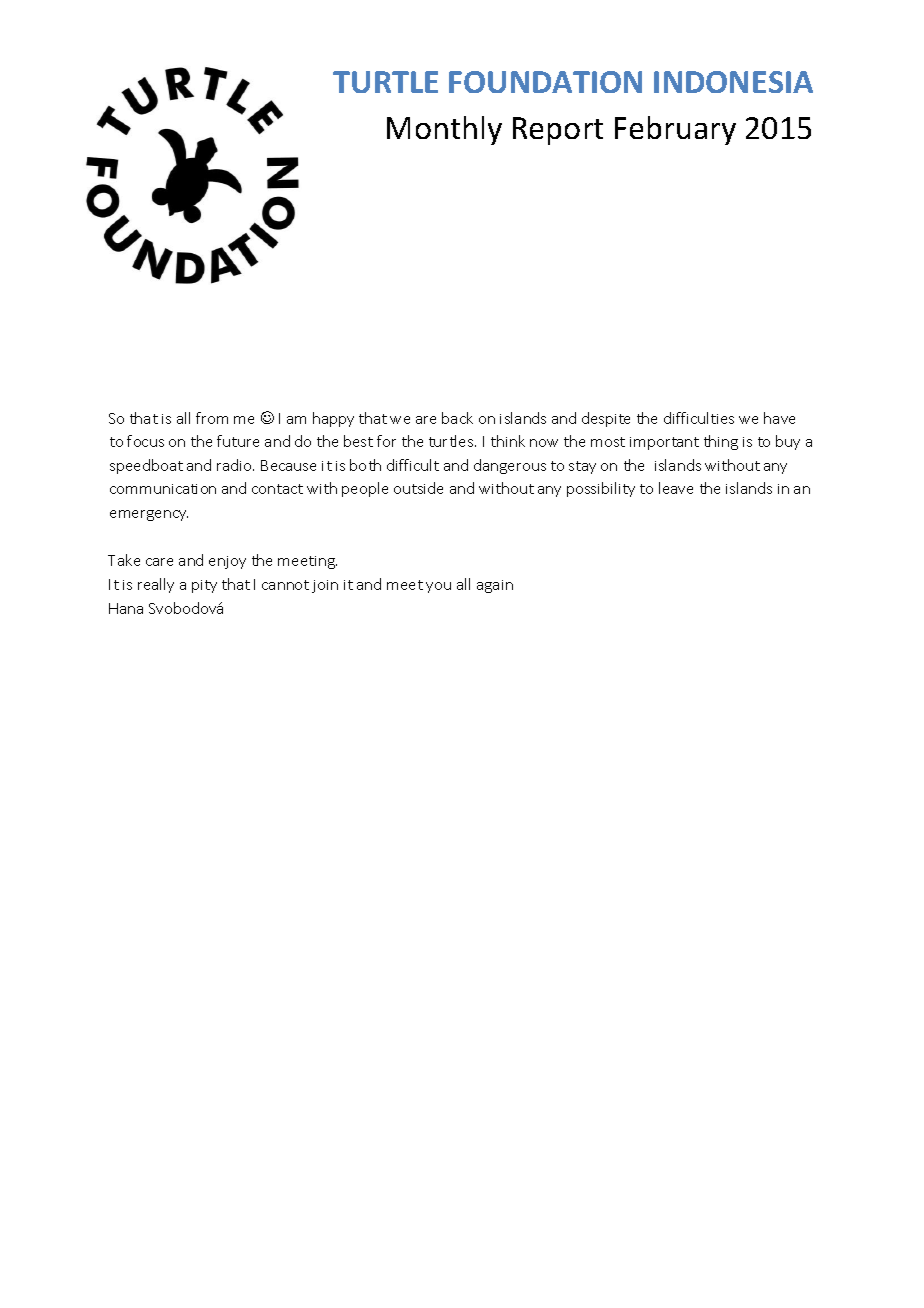 The height and width of the screenshot is (1308, 924). What do you see at coordinates (779, 418) in the screenshot?
I see `have` at bounding box center [779, 418].
